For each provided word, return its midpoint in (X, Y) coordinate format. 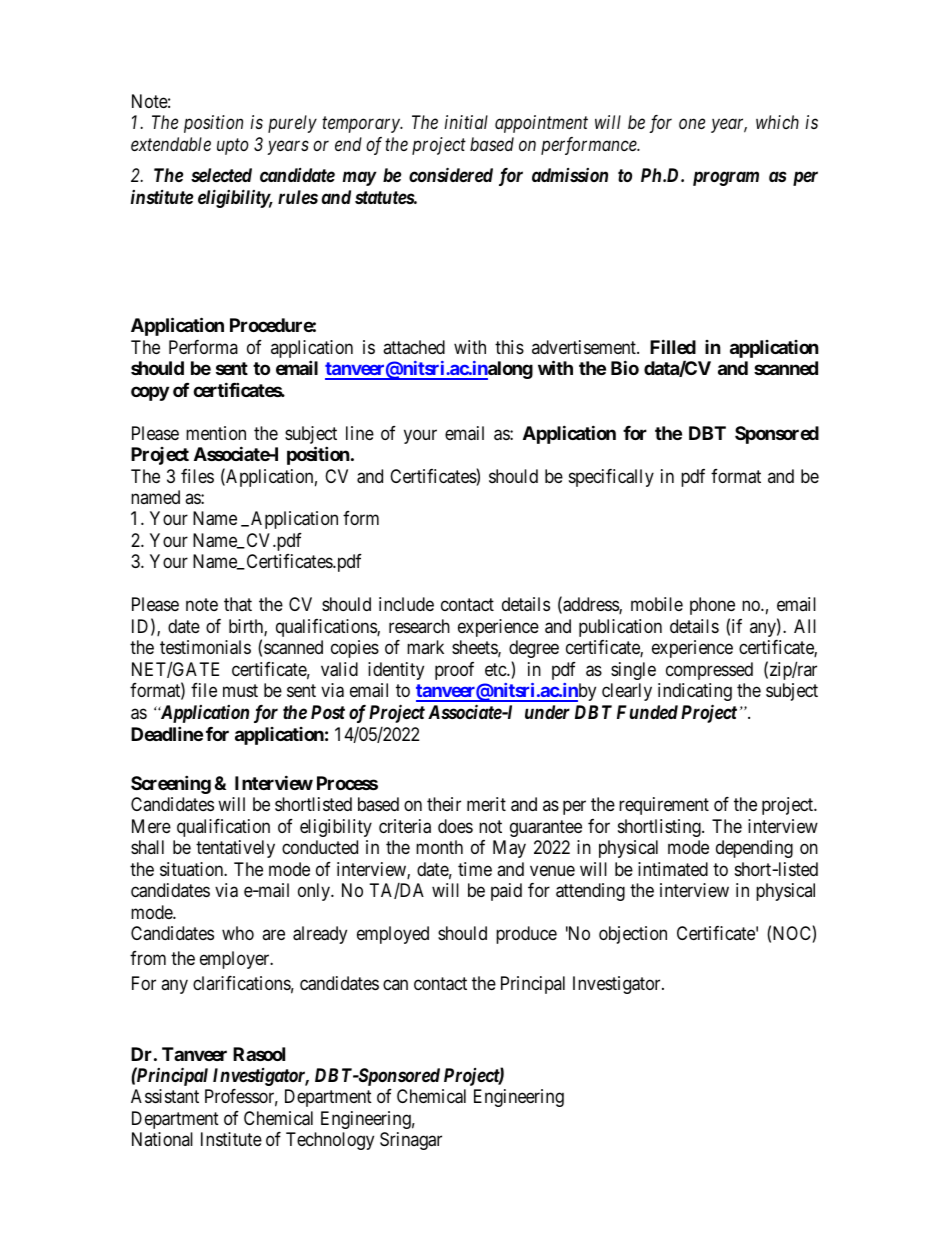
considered (451, 174)
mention (216, 433)
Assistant (165, 1096)
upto (233, 147)
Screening (171, 784)
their (444, 804)
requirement (664, 806)
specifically (611, 478)
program (726, 178)
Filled (673, 346)
